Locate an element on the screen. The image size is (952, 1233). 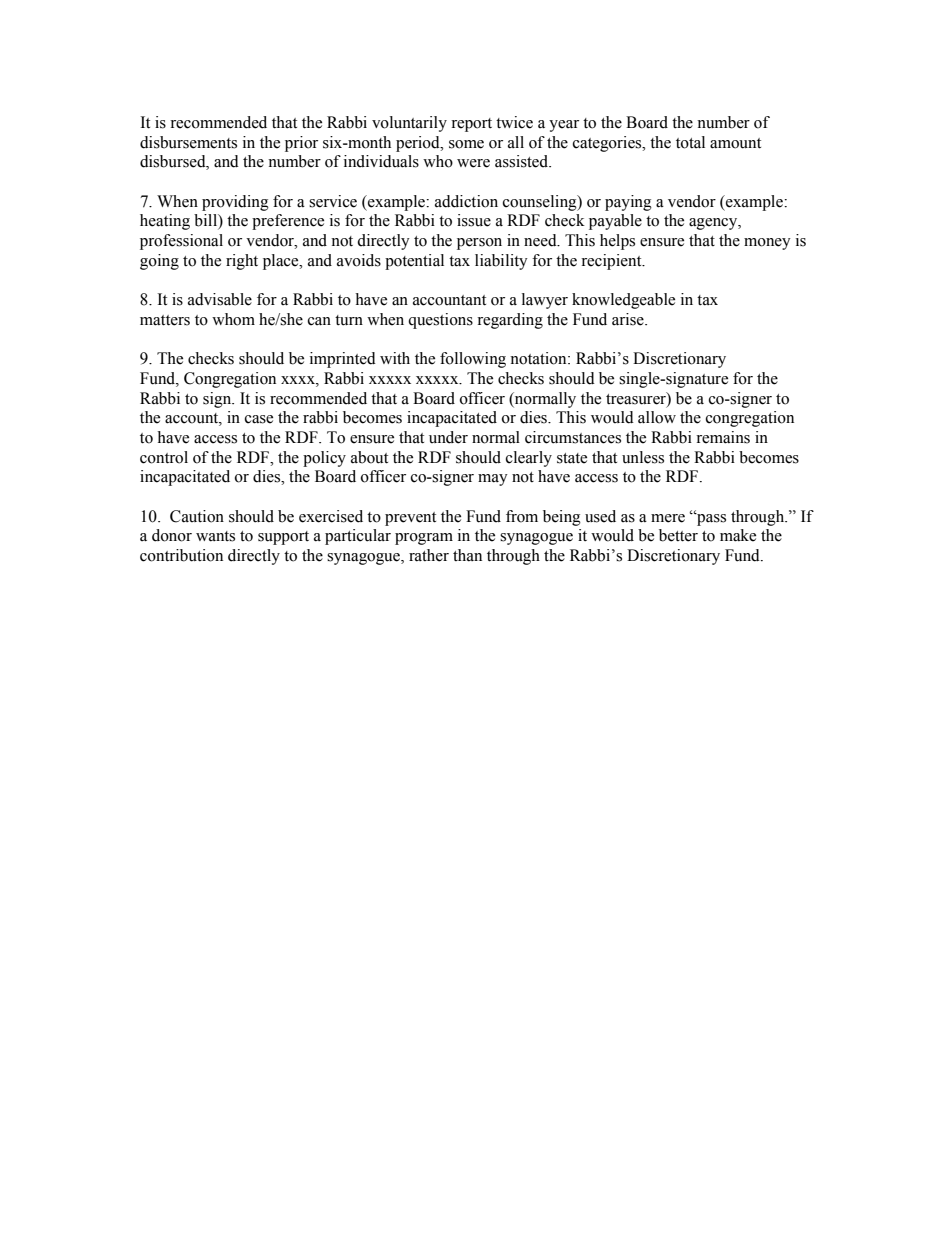
questions is located at coordinates (440, 321).
